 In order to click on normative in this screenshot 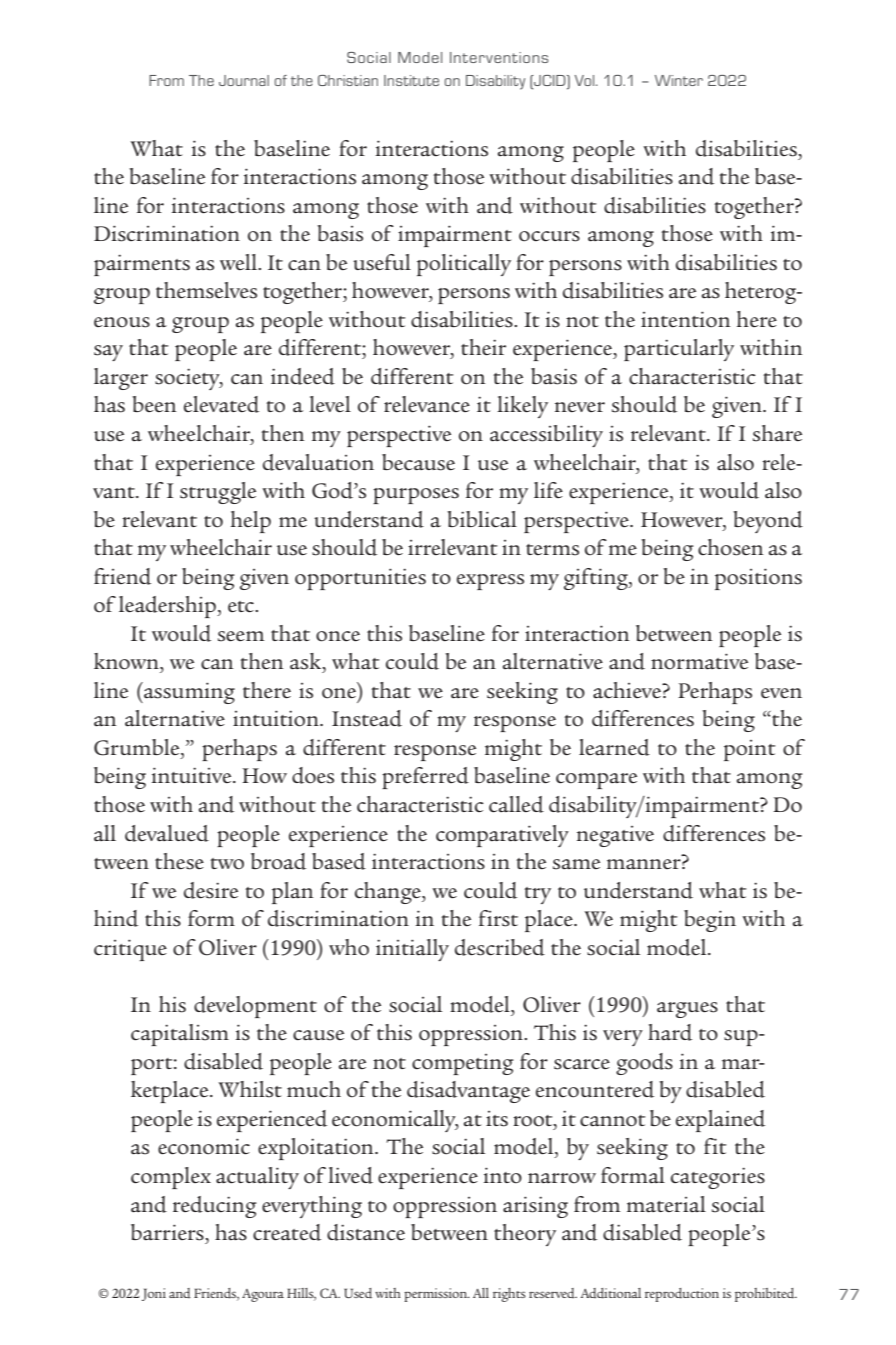, I will do `click(699, 661)`.
